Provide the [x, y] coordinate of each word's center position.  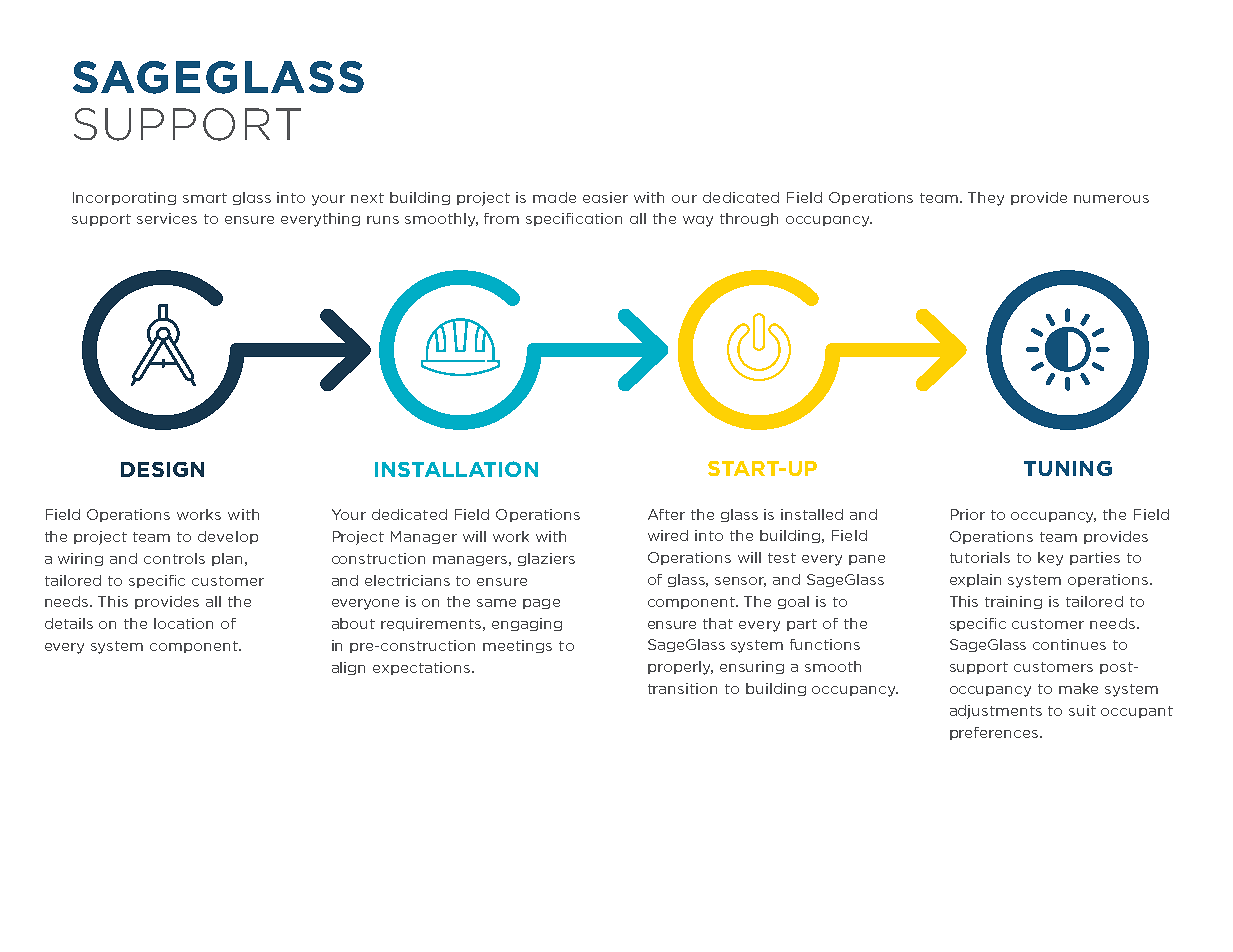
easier [605, 197]
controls [174, 558]
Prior [968, 514]
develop [228, 537]
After [666, 514]
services [167, 218]
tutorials [980, 557]
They [986, 199]
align [348, 668]
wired [668, 535]
